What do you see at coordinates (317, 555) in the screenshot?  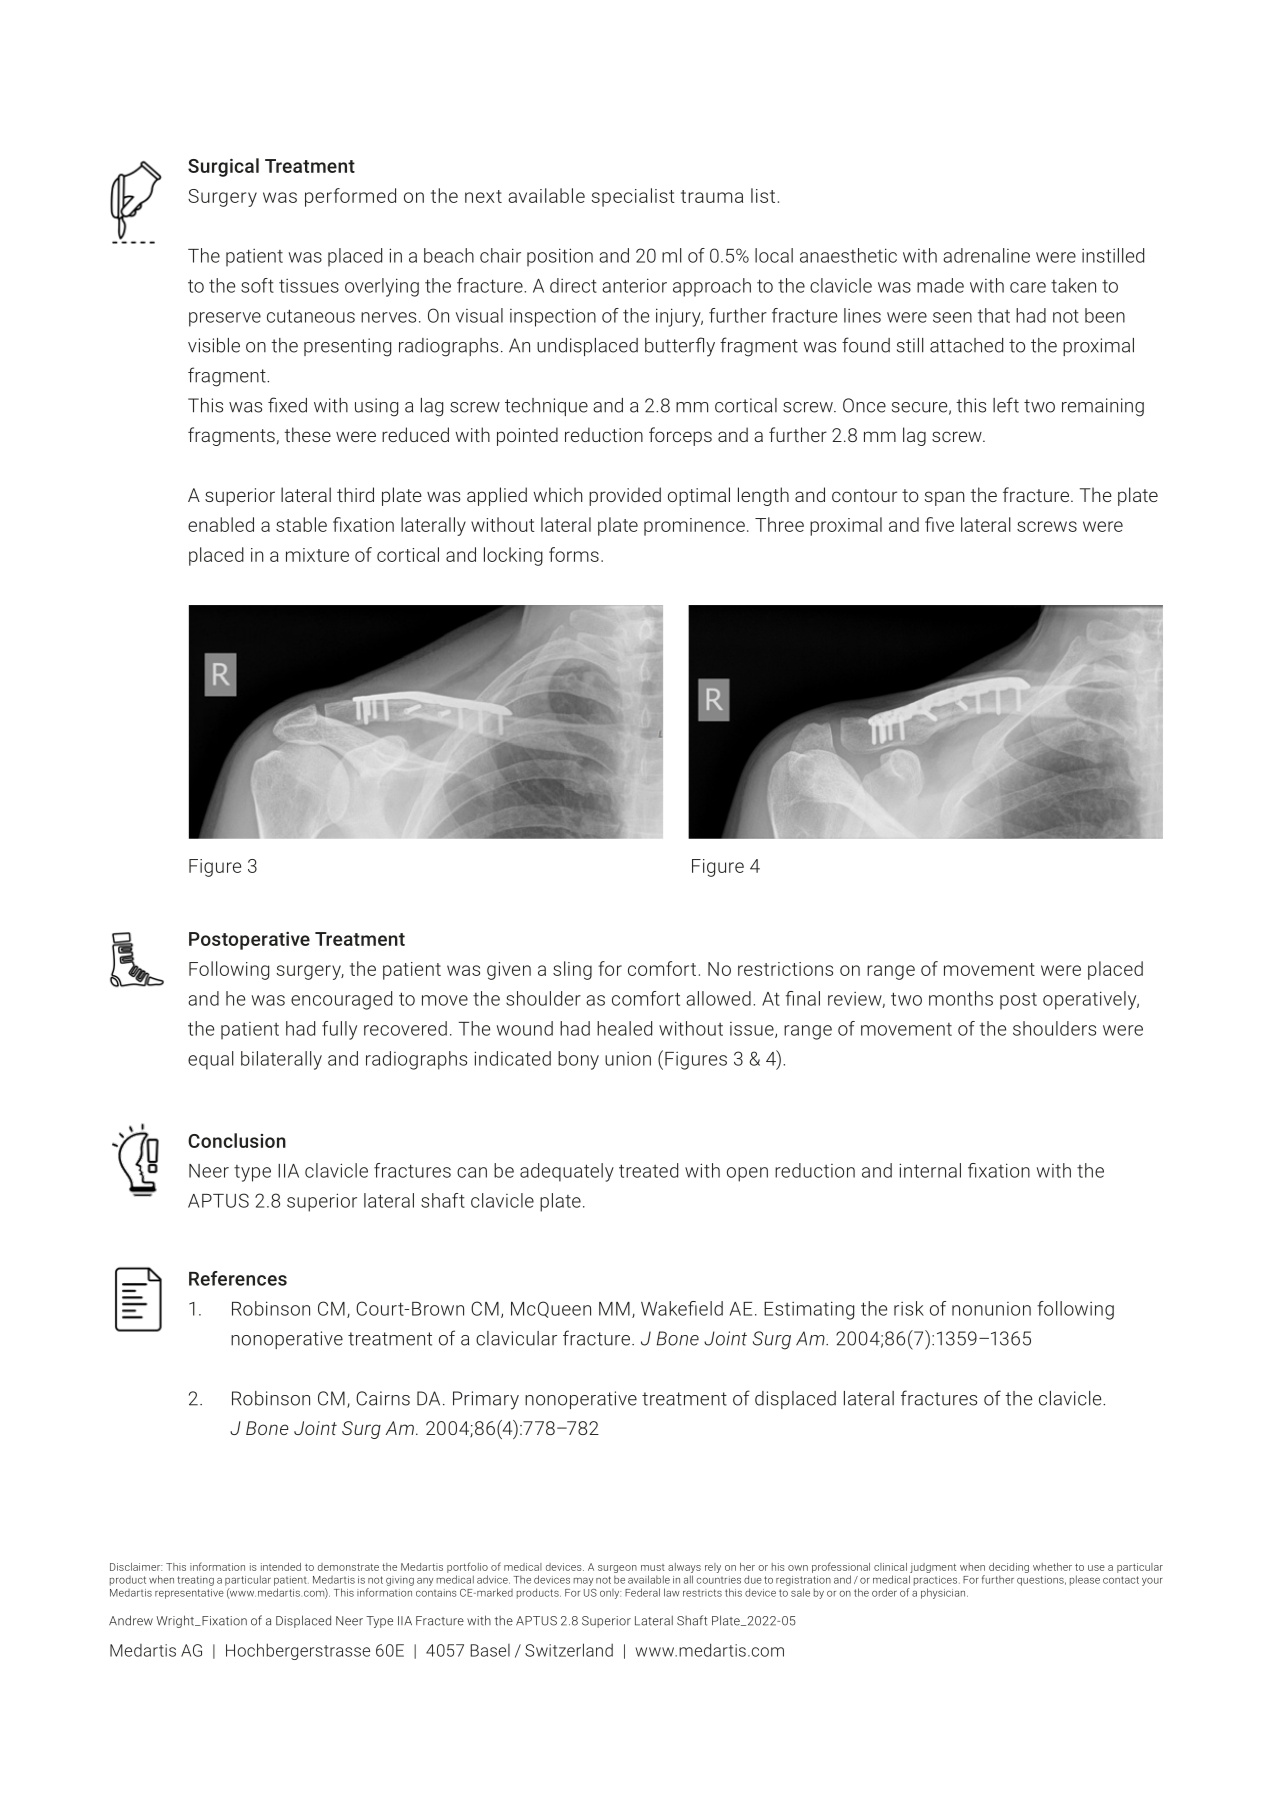 I see `mixture` at bounding box center [317, 555].
